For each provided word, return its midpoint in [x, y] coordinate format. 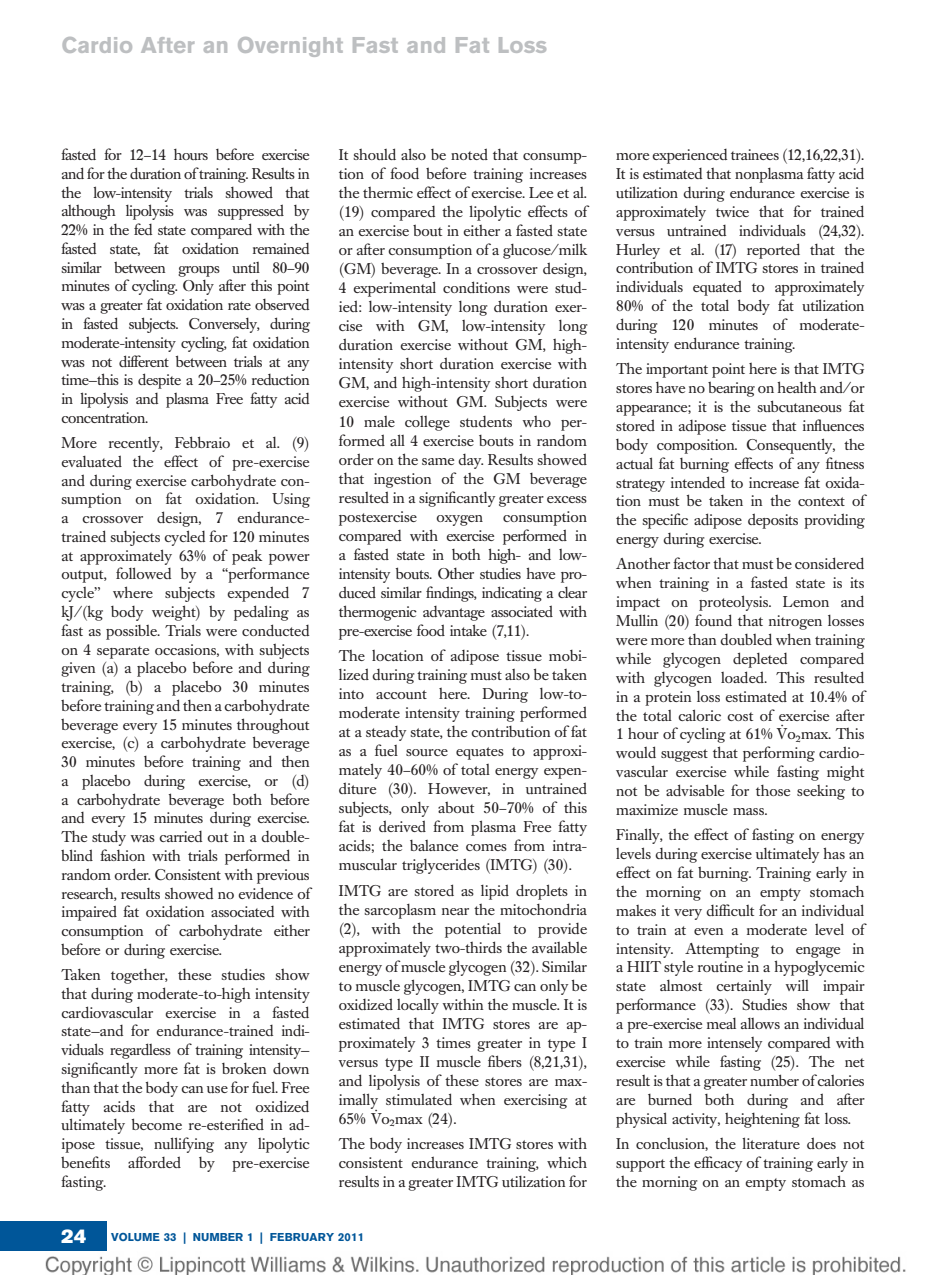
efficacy [718, 1164]
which [567, 1162]
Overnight [290, 47]
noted [469, 154]
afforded [154, 1162]
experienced [689, 156]
